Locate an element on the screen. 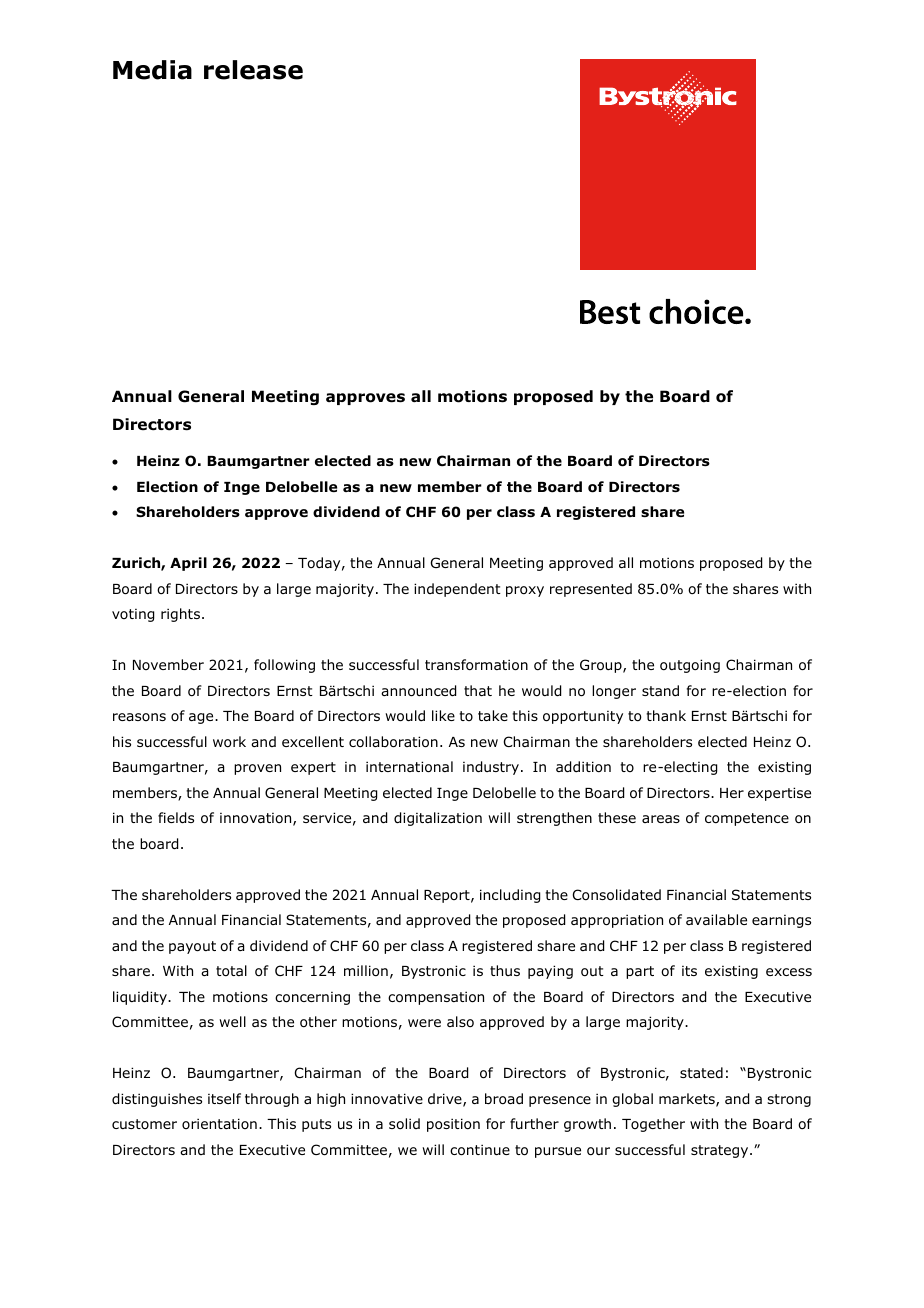  payout is located at coordinates (192, 947).
